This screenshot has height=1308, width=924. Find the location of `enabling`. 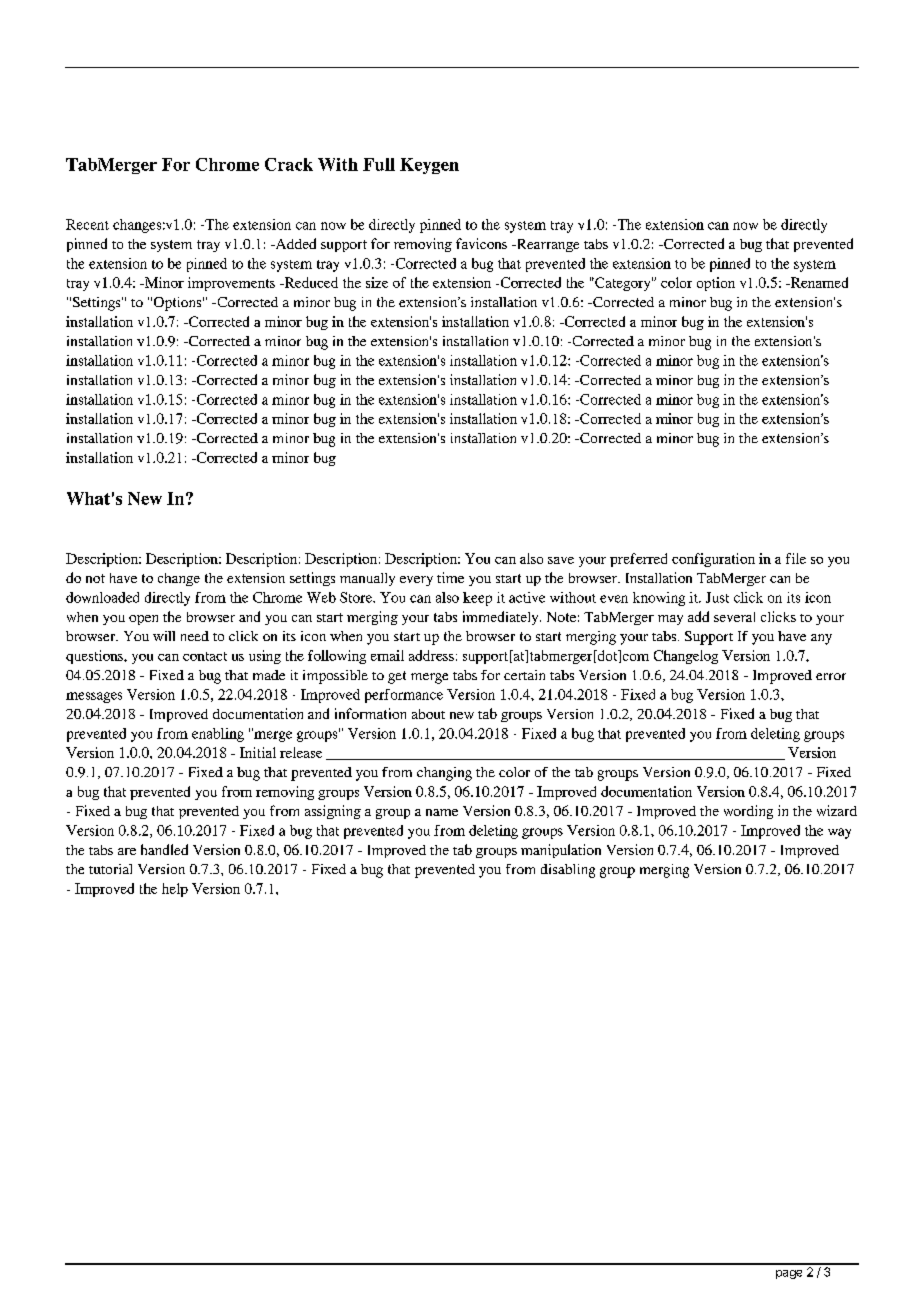

enabling is located at coordinates (218, 735).
